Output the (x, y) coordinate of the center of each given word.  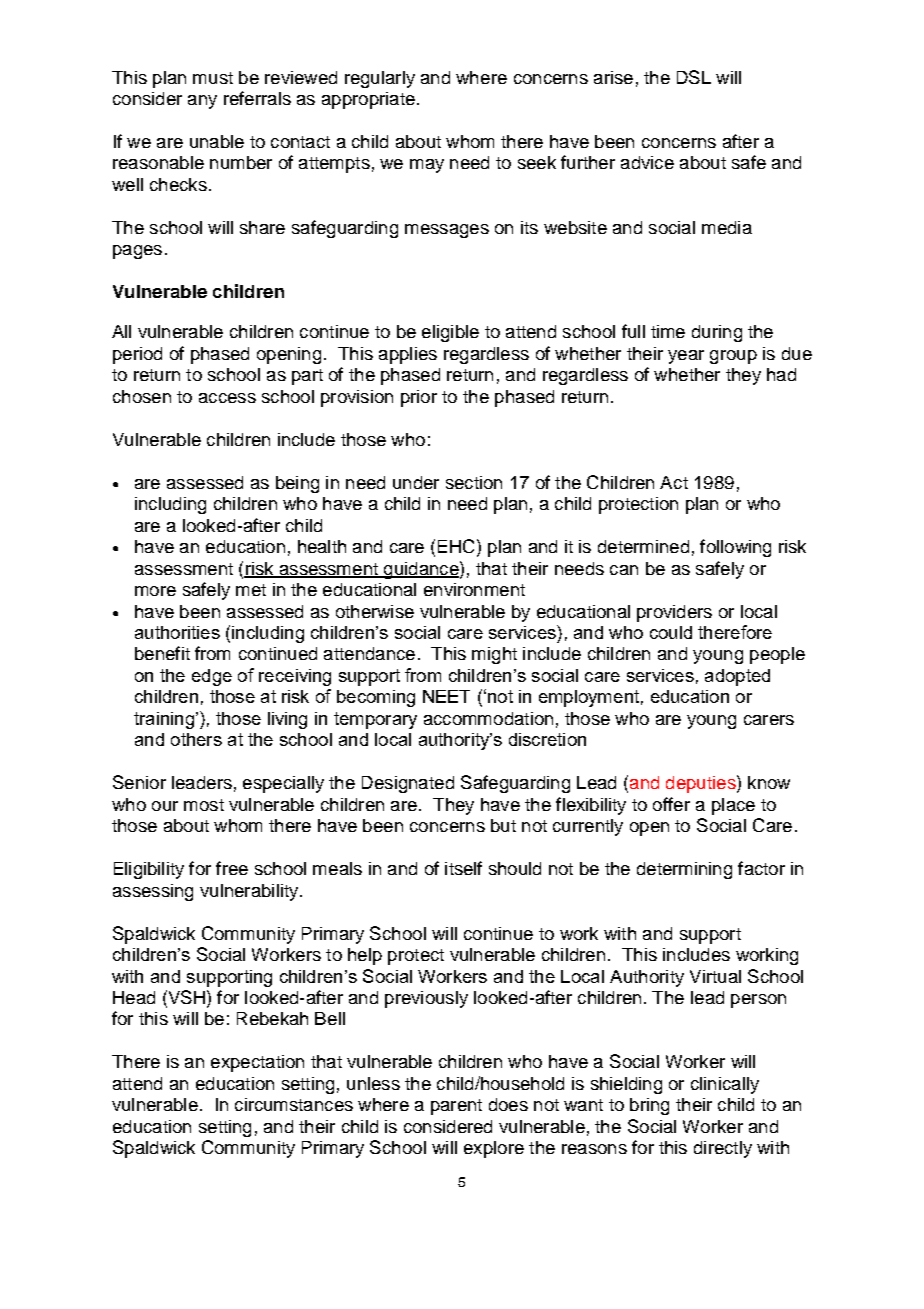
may (427, 166)
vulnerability (250, 892)
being (297, 484)
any (202, 102)
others (196, 739)
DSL (694, 77)
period (137, 355)
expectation (257, 1063)
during (717, 333)
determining (684, 870)
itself (463, 868)
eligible (450, 333)
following (735, 548)
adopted (737, 677)
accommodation (488, 718)
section (474, 482)
